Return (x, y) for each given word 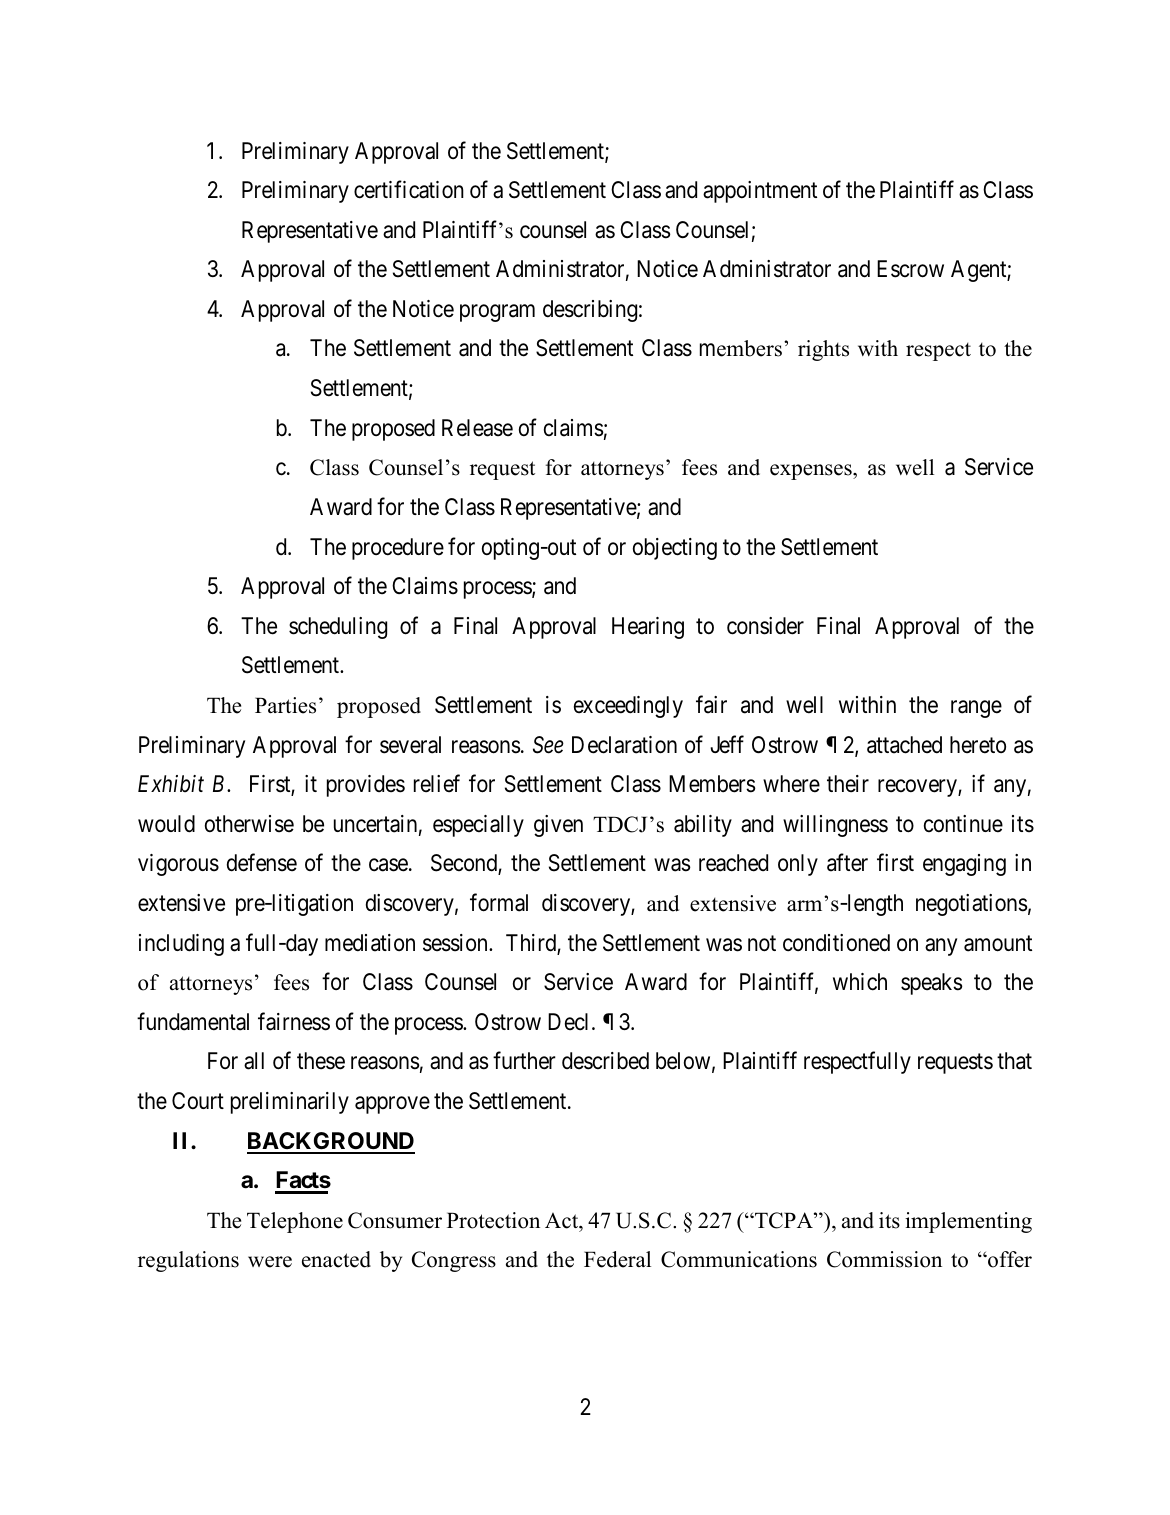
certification (409, 189)
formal (499, 902)
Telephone (295, 1222)
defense (262, 863)
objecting (675, 549)
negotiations (972, 905)
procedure (398, 549)
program (497, 313)
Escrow (910, 269)
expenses (812, 472)
